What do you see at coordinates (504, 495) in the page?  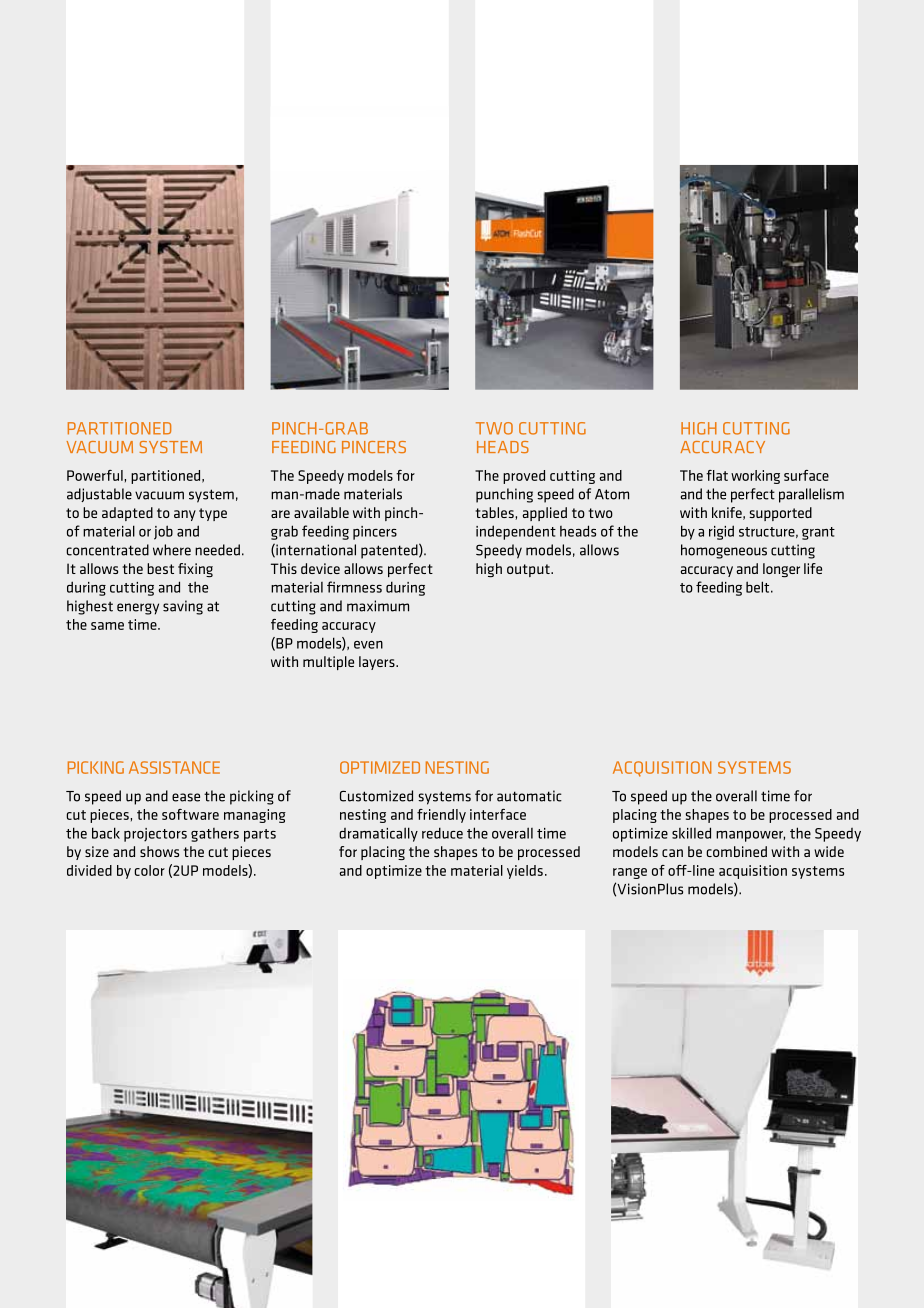 I see `punching` at bounding box center [504, 495].
